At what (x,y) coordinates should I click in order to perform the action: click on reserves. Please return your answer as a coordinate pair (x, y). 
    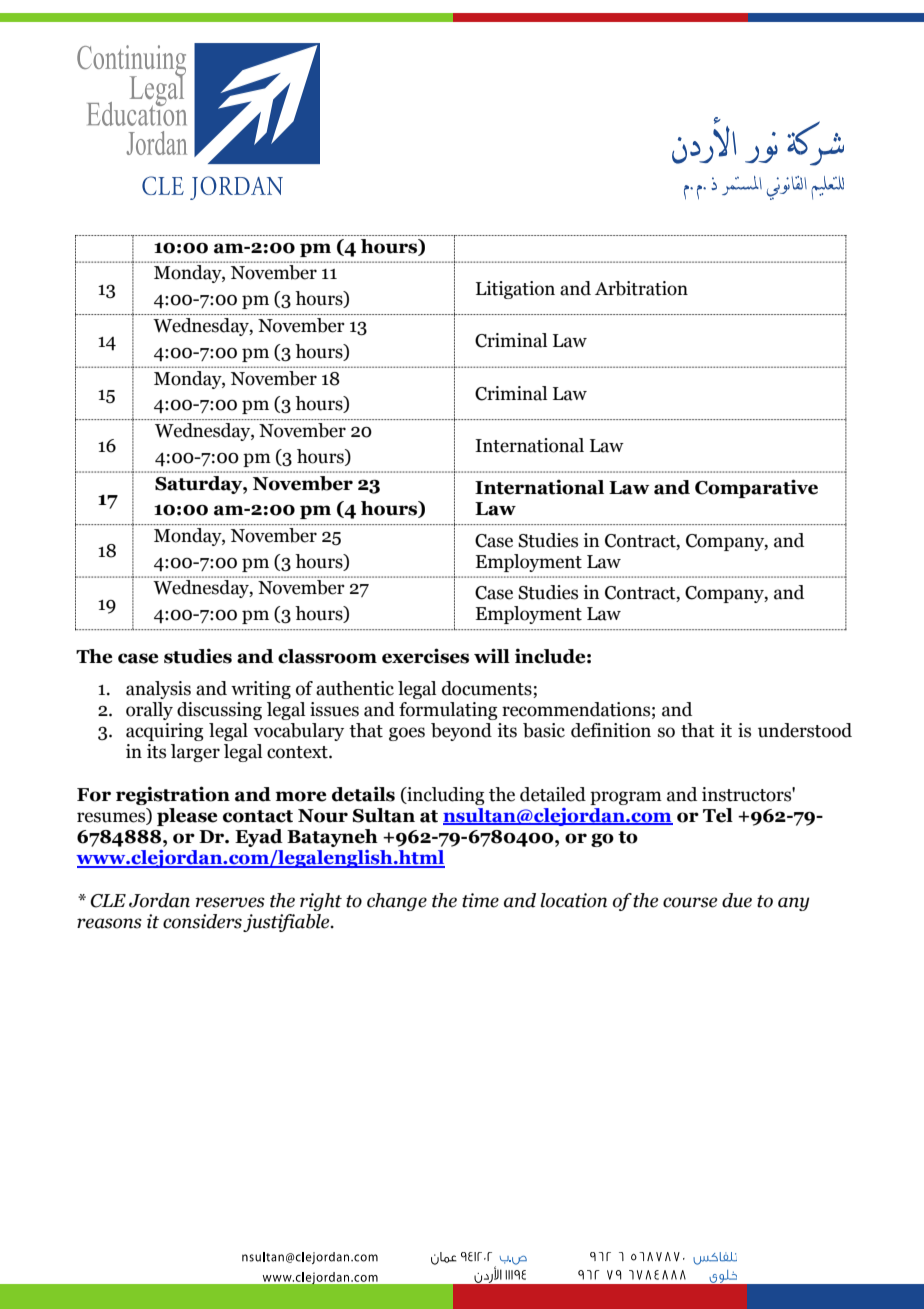
    Looking at the image, I should click on (230, 902).
